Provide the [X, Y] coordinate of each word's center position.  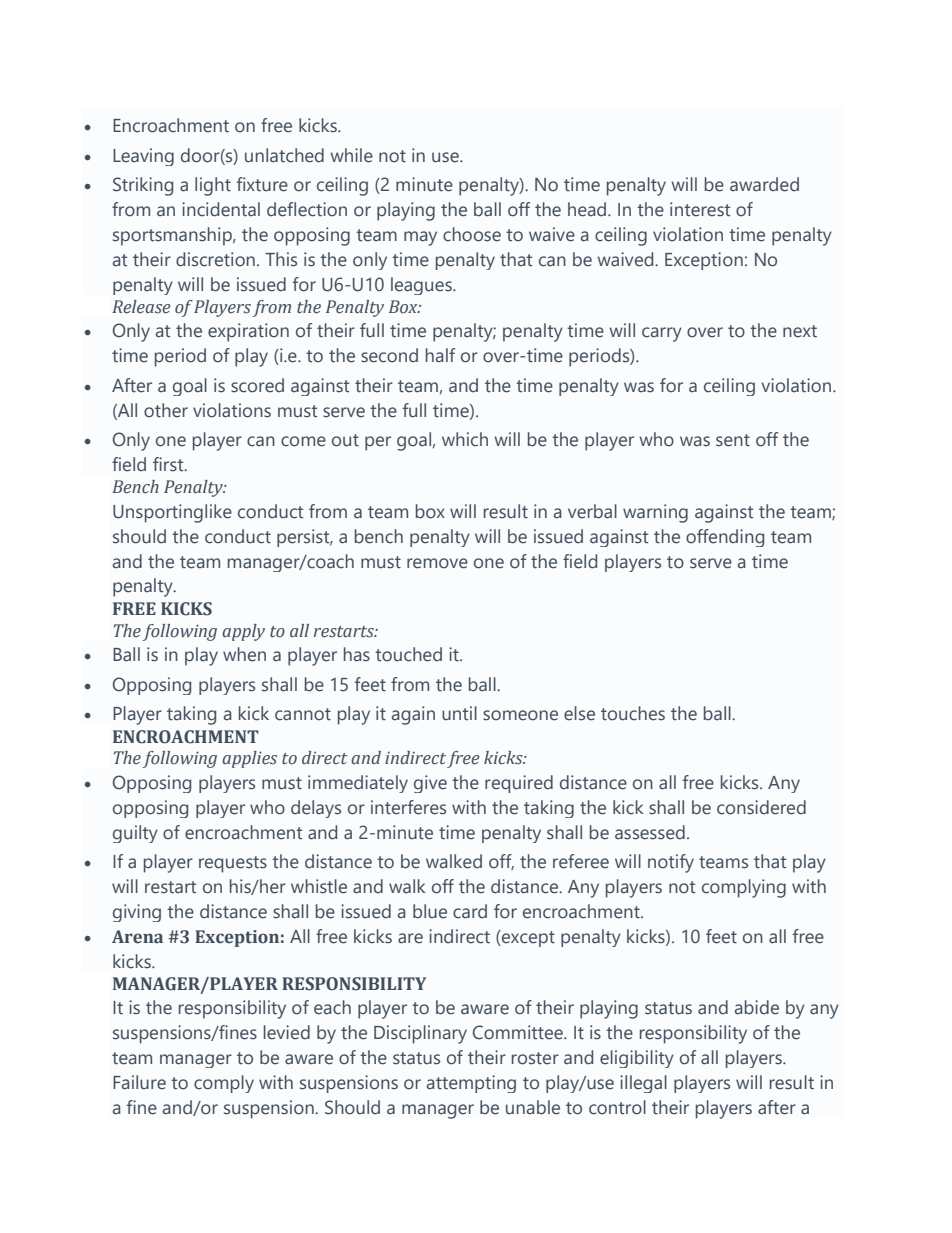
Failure [139, 1082]
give [430, 784]
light [213, 186]
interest [700, 209]
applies [249, 759]
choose [472, 234]
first [169, 464]
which [465, 439]
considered [761, 807]
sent [733, 440]
